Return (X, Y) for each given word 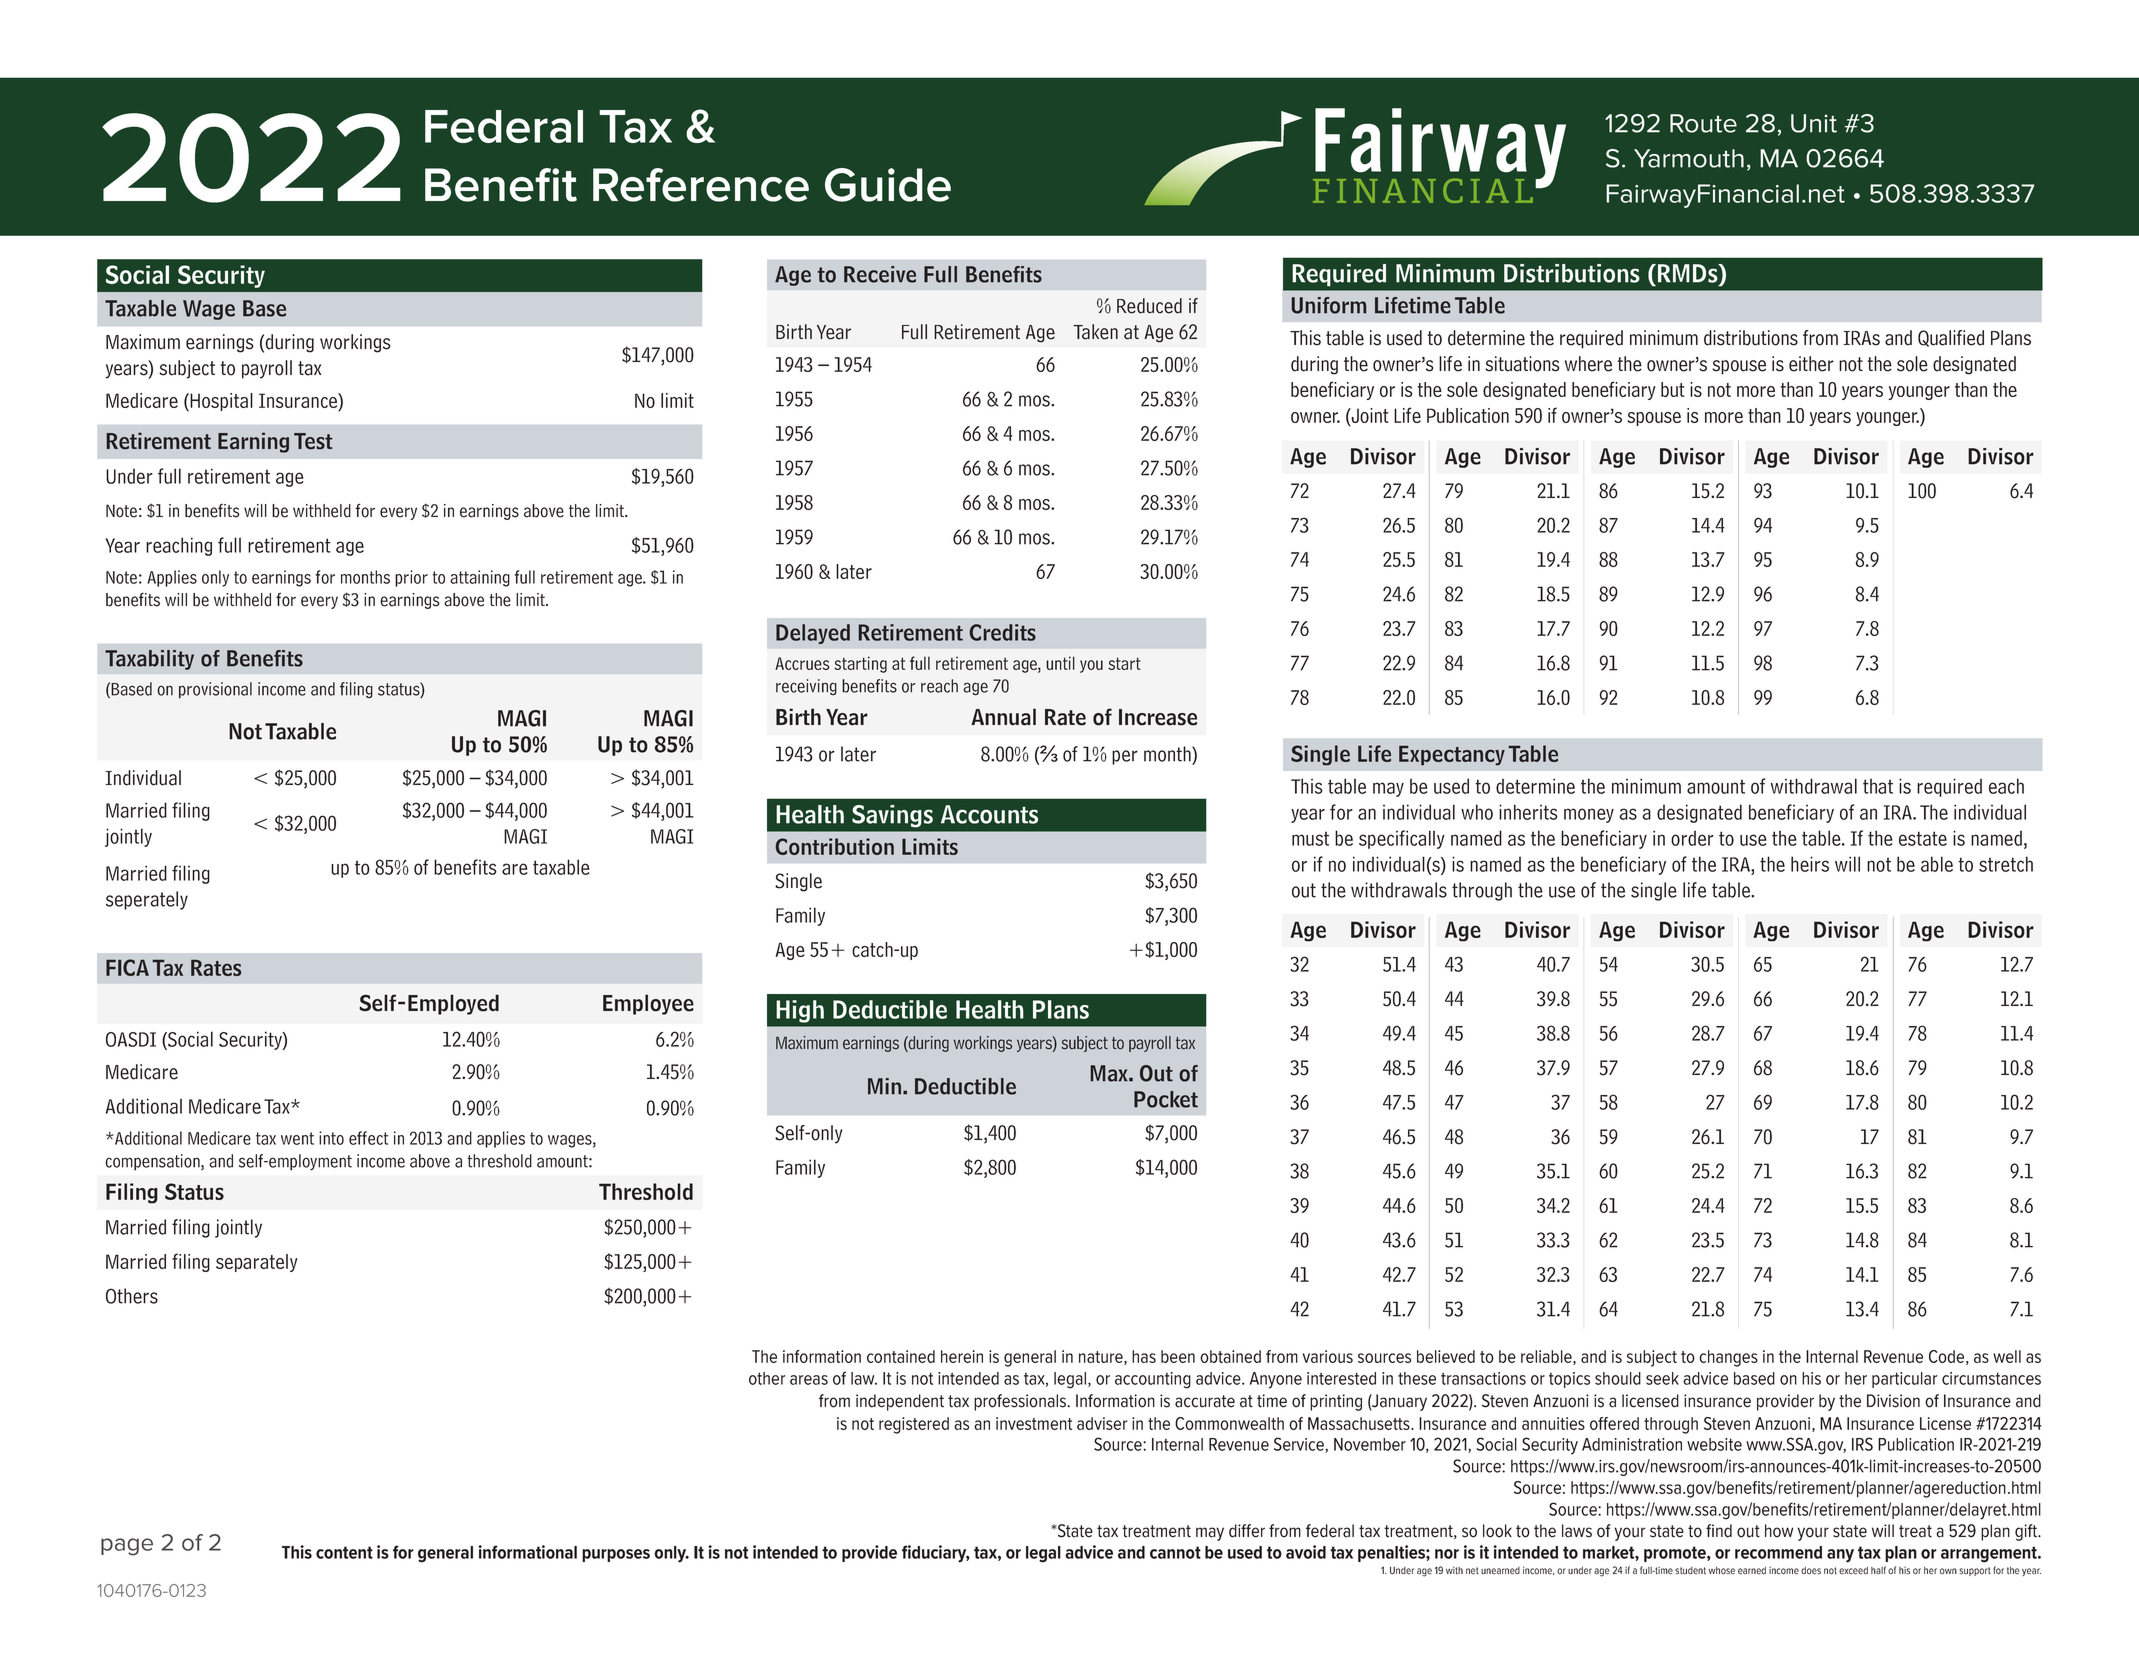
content (344, 1552)
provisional (215, 690)
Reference (701, 185)
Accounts (989, 814)
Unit (1814, 123)
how (1779, 1531)
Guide (888, 185)
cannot (1175, 1552)
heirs (1810, 864)
